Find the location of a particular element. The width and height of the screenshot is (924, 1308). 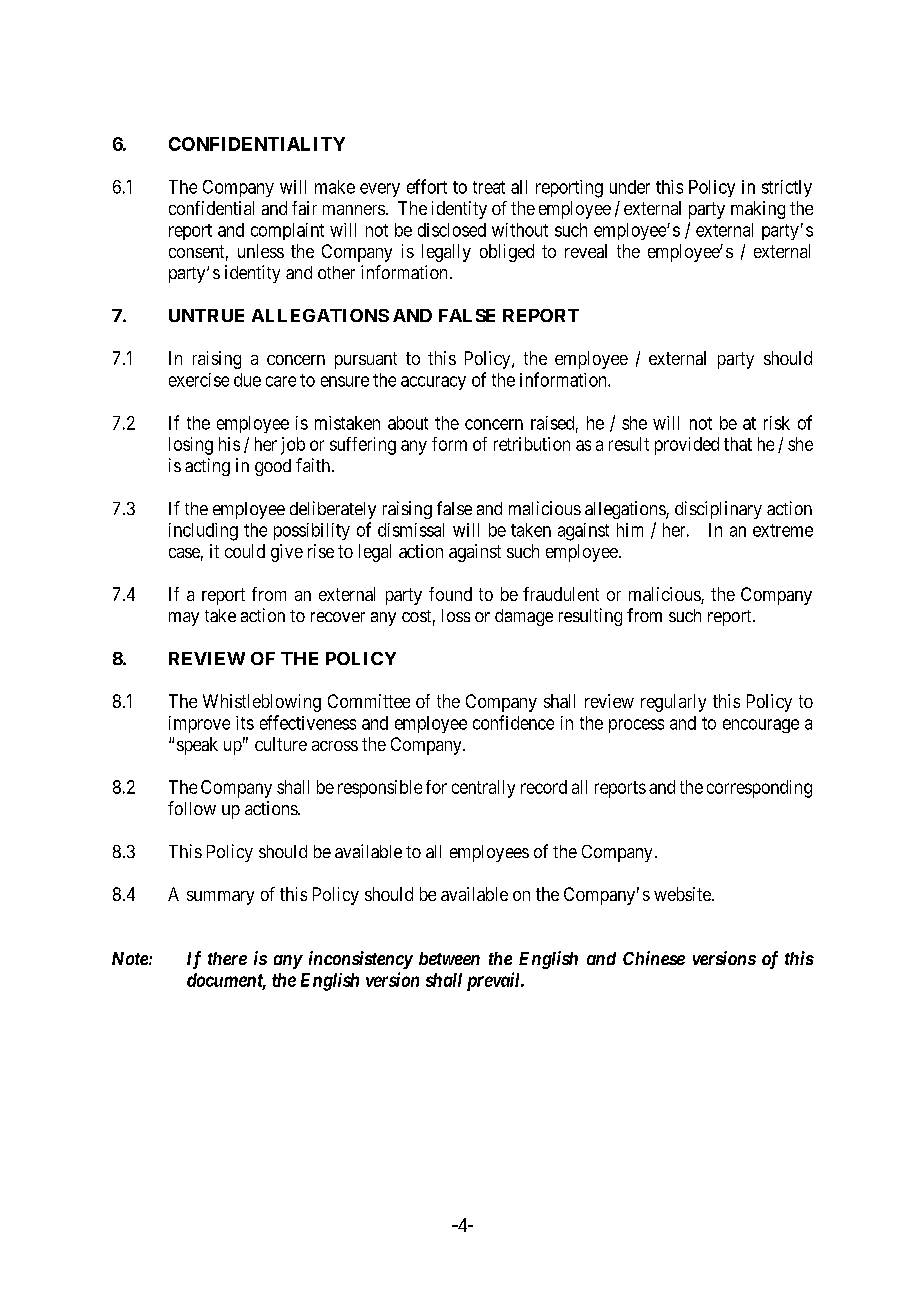

there is located at coordinates (227, 958).
